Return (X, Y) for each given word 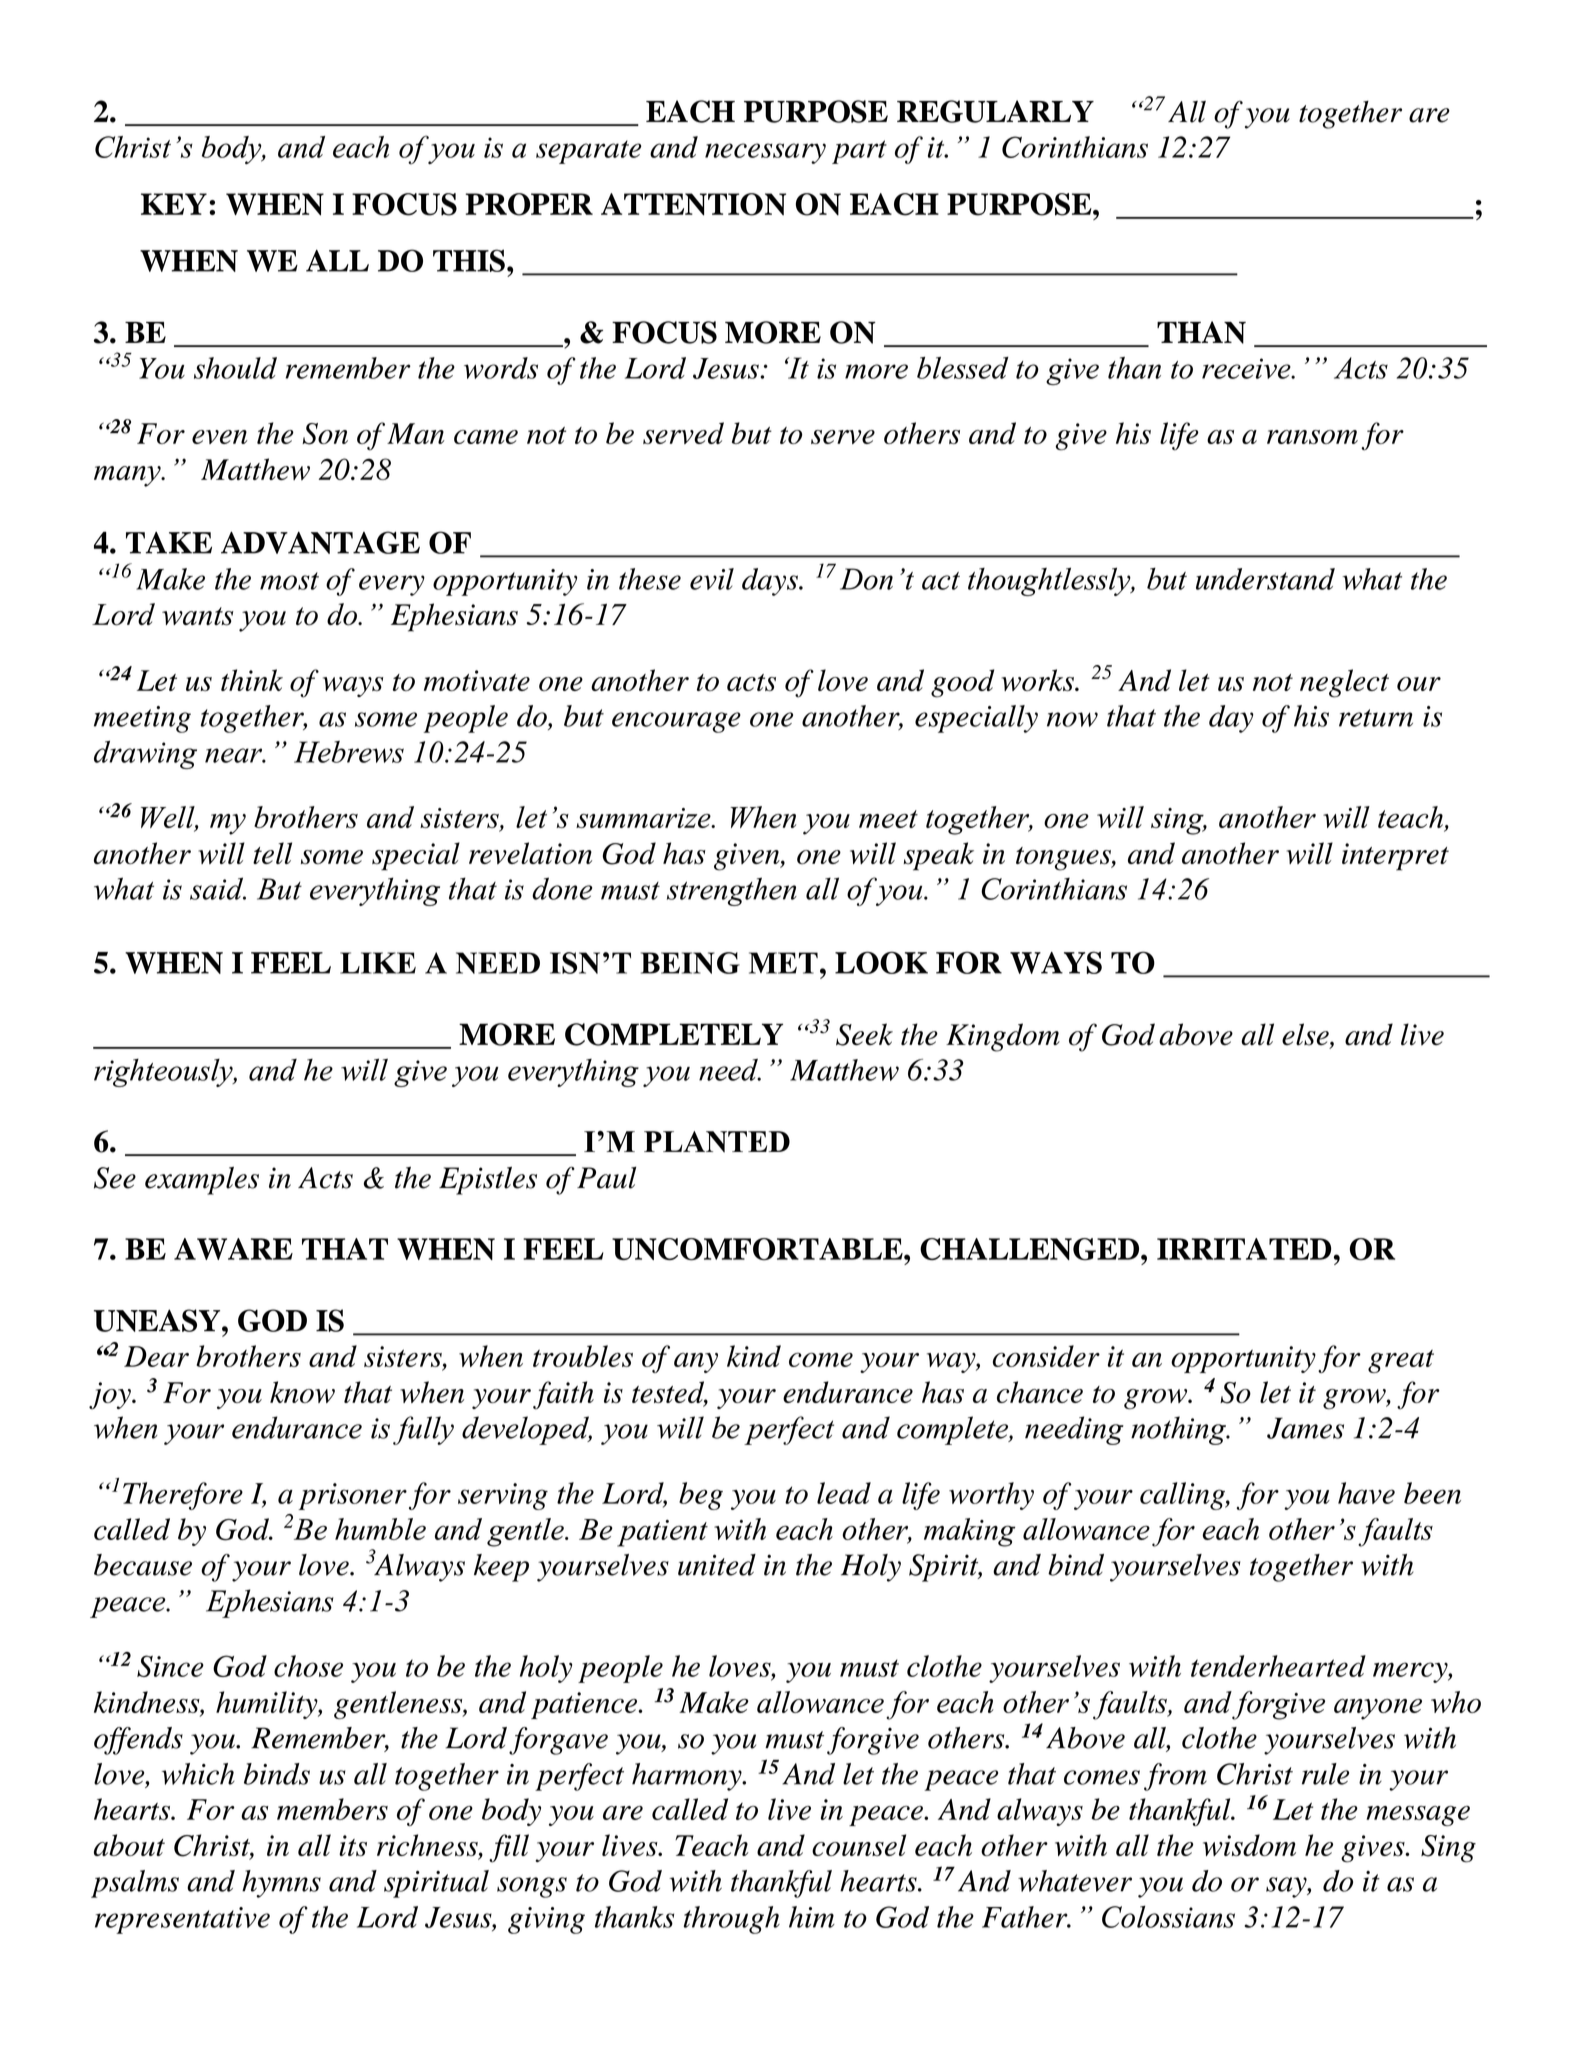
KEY (174, 204)
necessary (765, 153)
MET (783, 963)
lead (844, 1493)
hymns (281, 1884)
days (771, 582)
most (289, 581)
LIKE (378, 963)
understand (1265, 579)
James (1305, 1428)
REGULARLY (995, 111)
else (1306, 1035)
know (302, 1392)
